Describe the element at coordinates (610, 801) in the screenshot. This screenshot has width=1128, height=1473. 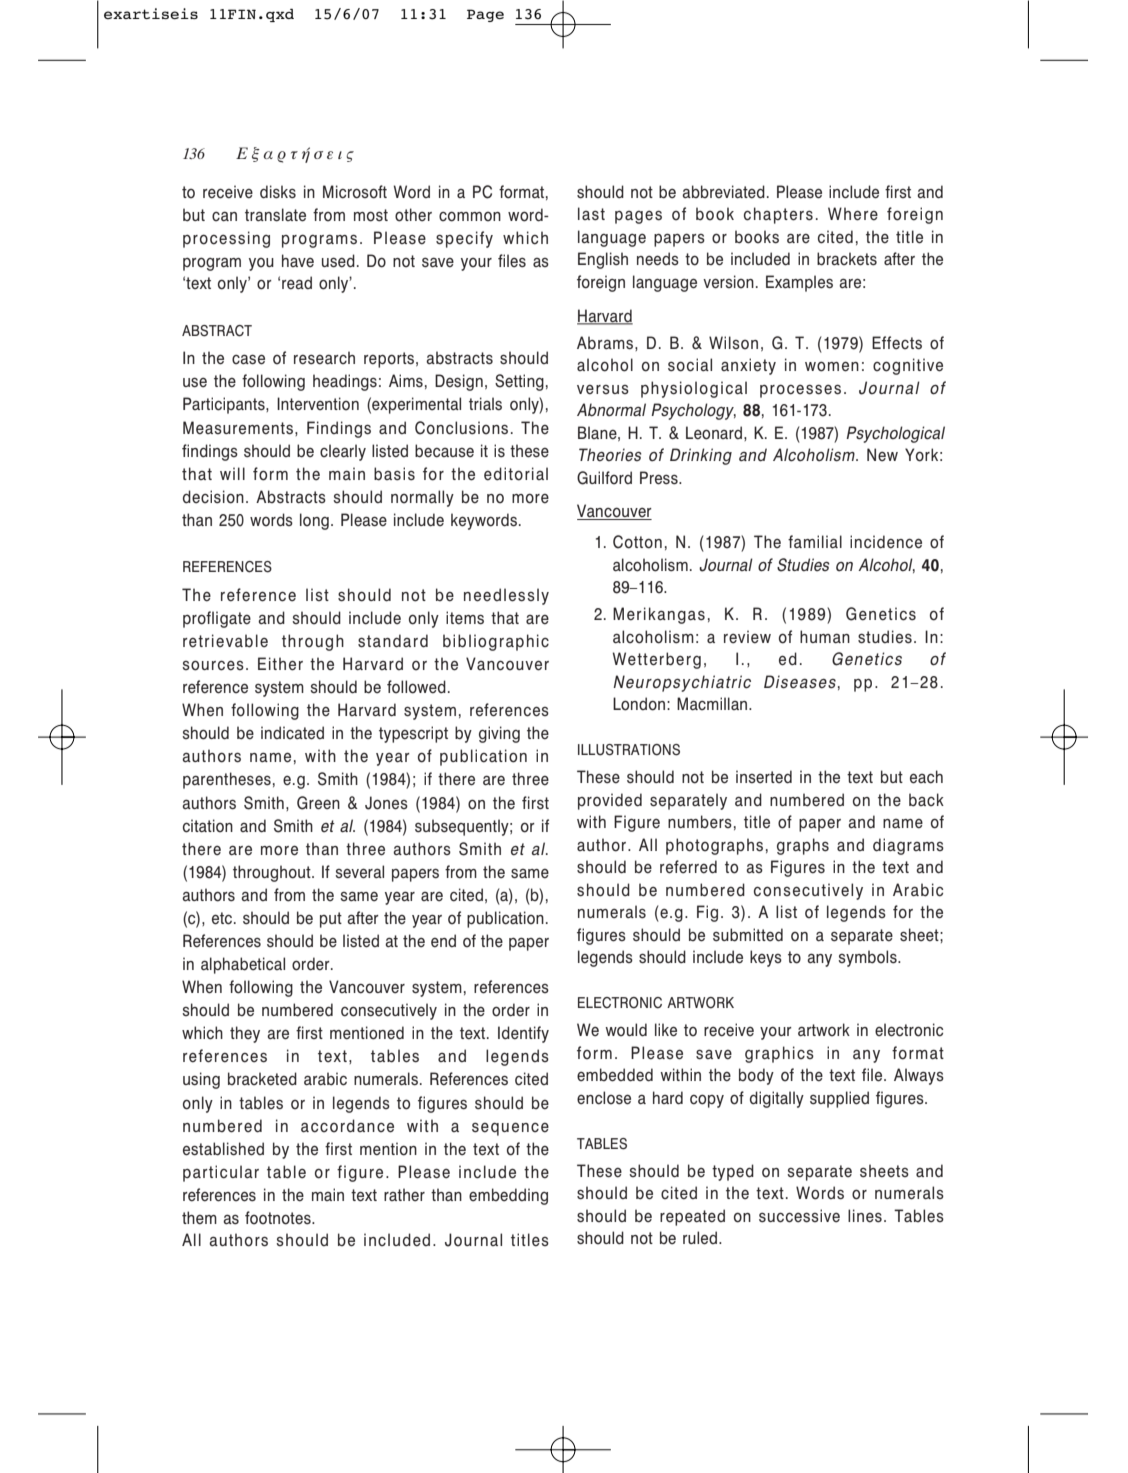
I see `provided` at that location.
